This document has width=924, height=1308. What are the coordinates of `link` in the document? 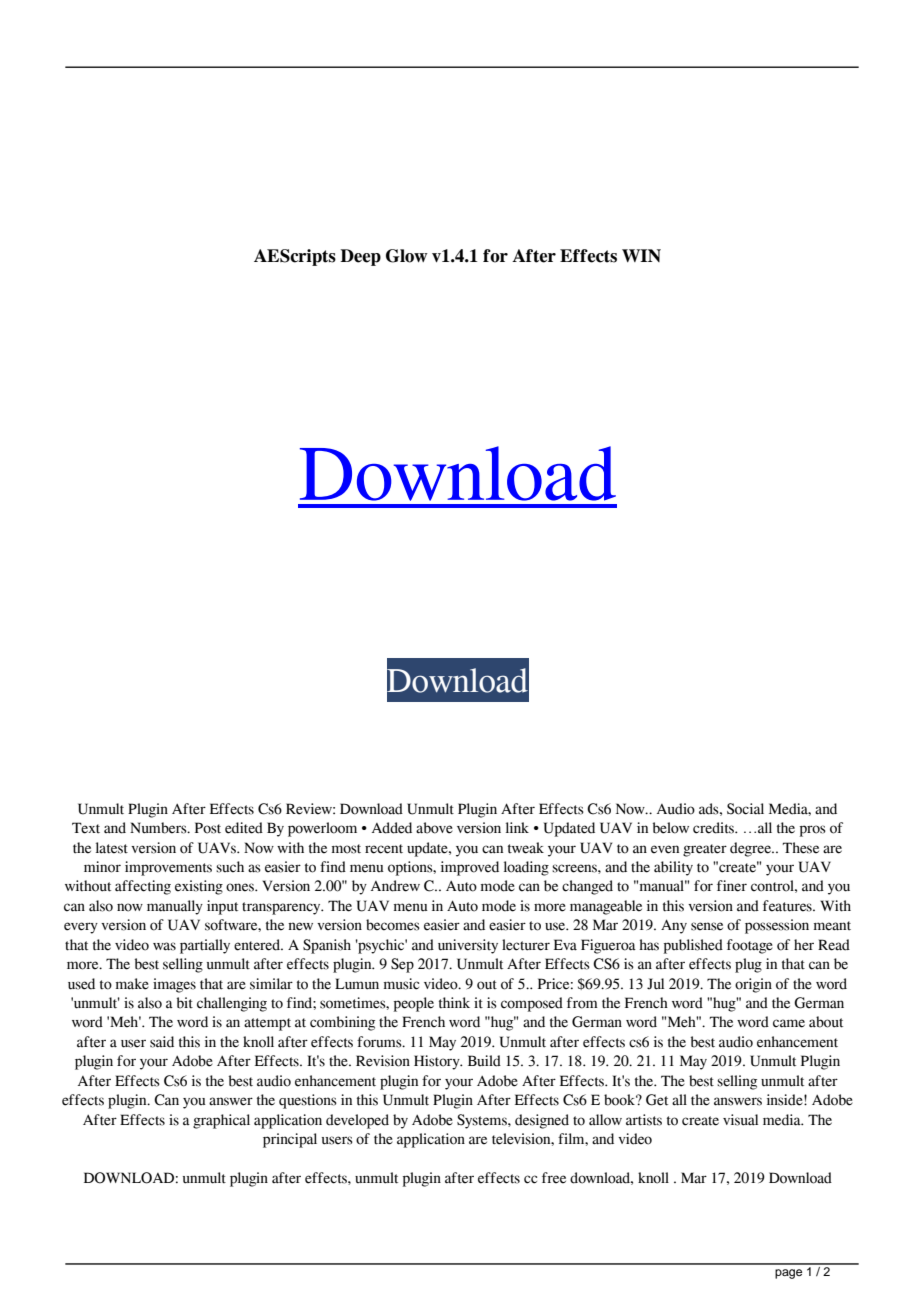 It's located at (517, 827).
